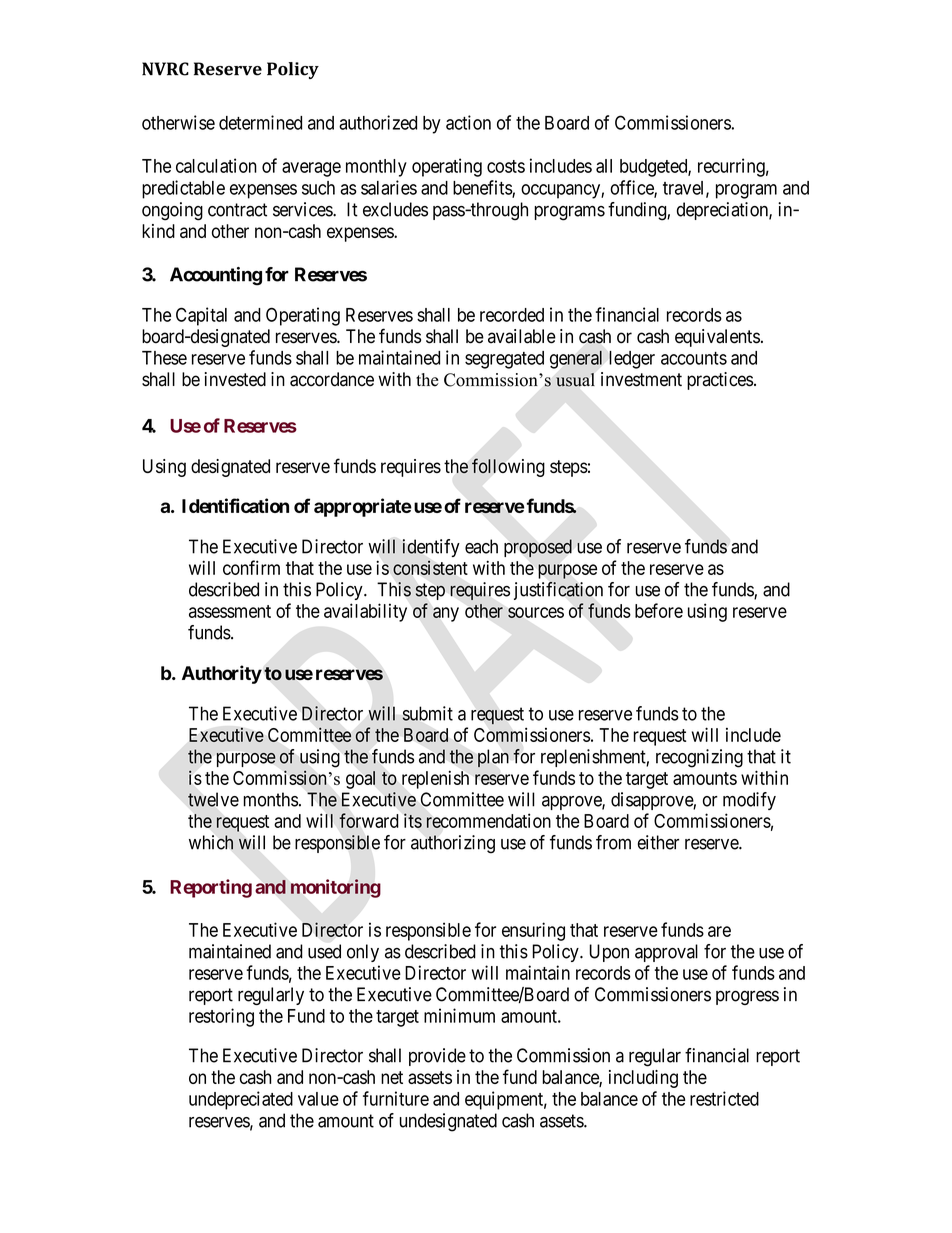  I want to click on before, so click(659, 610).
